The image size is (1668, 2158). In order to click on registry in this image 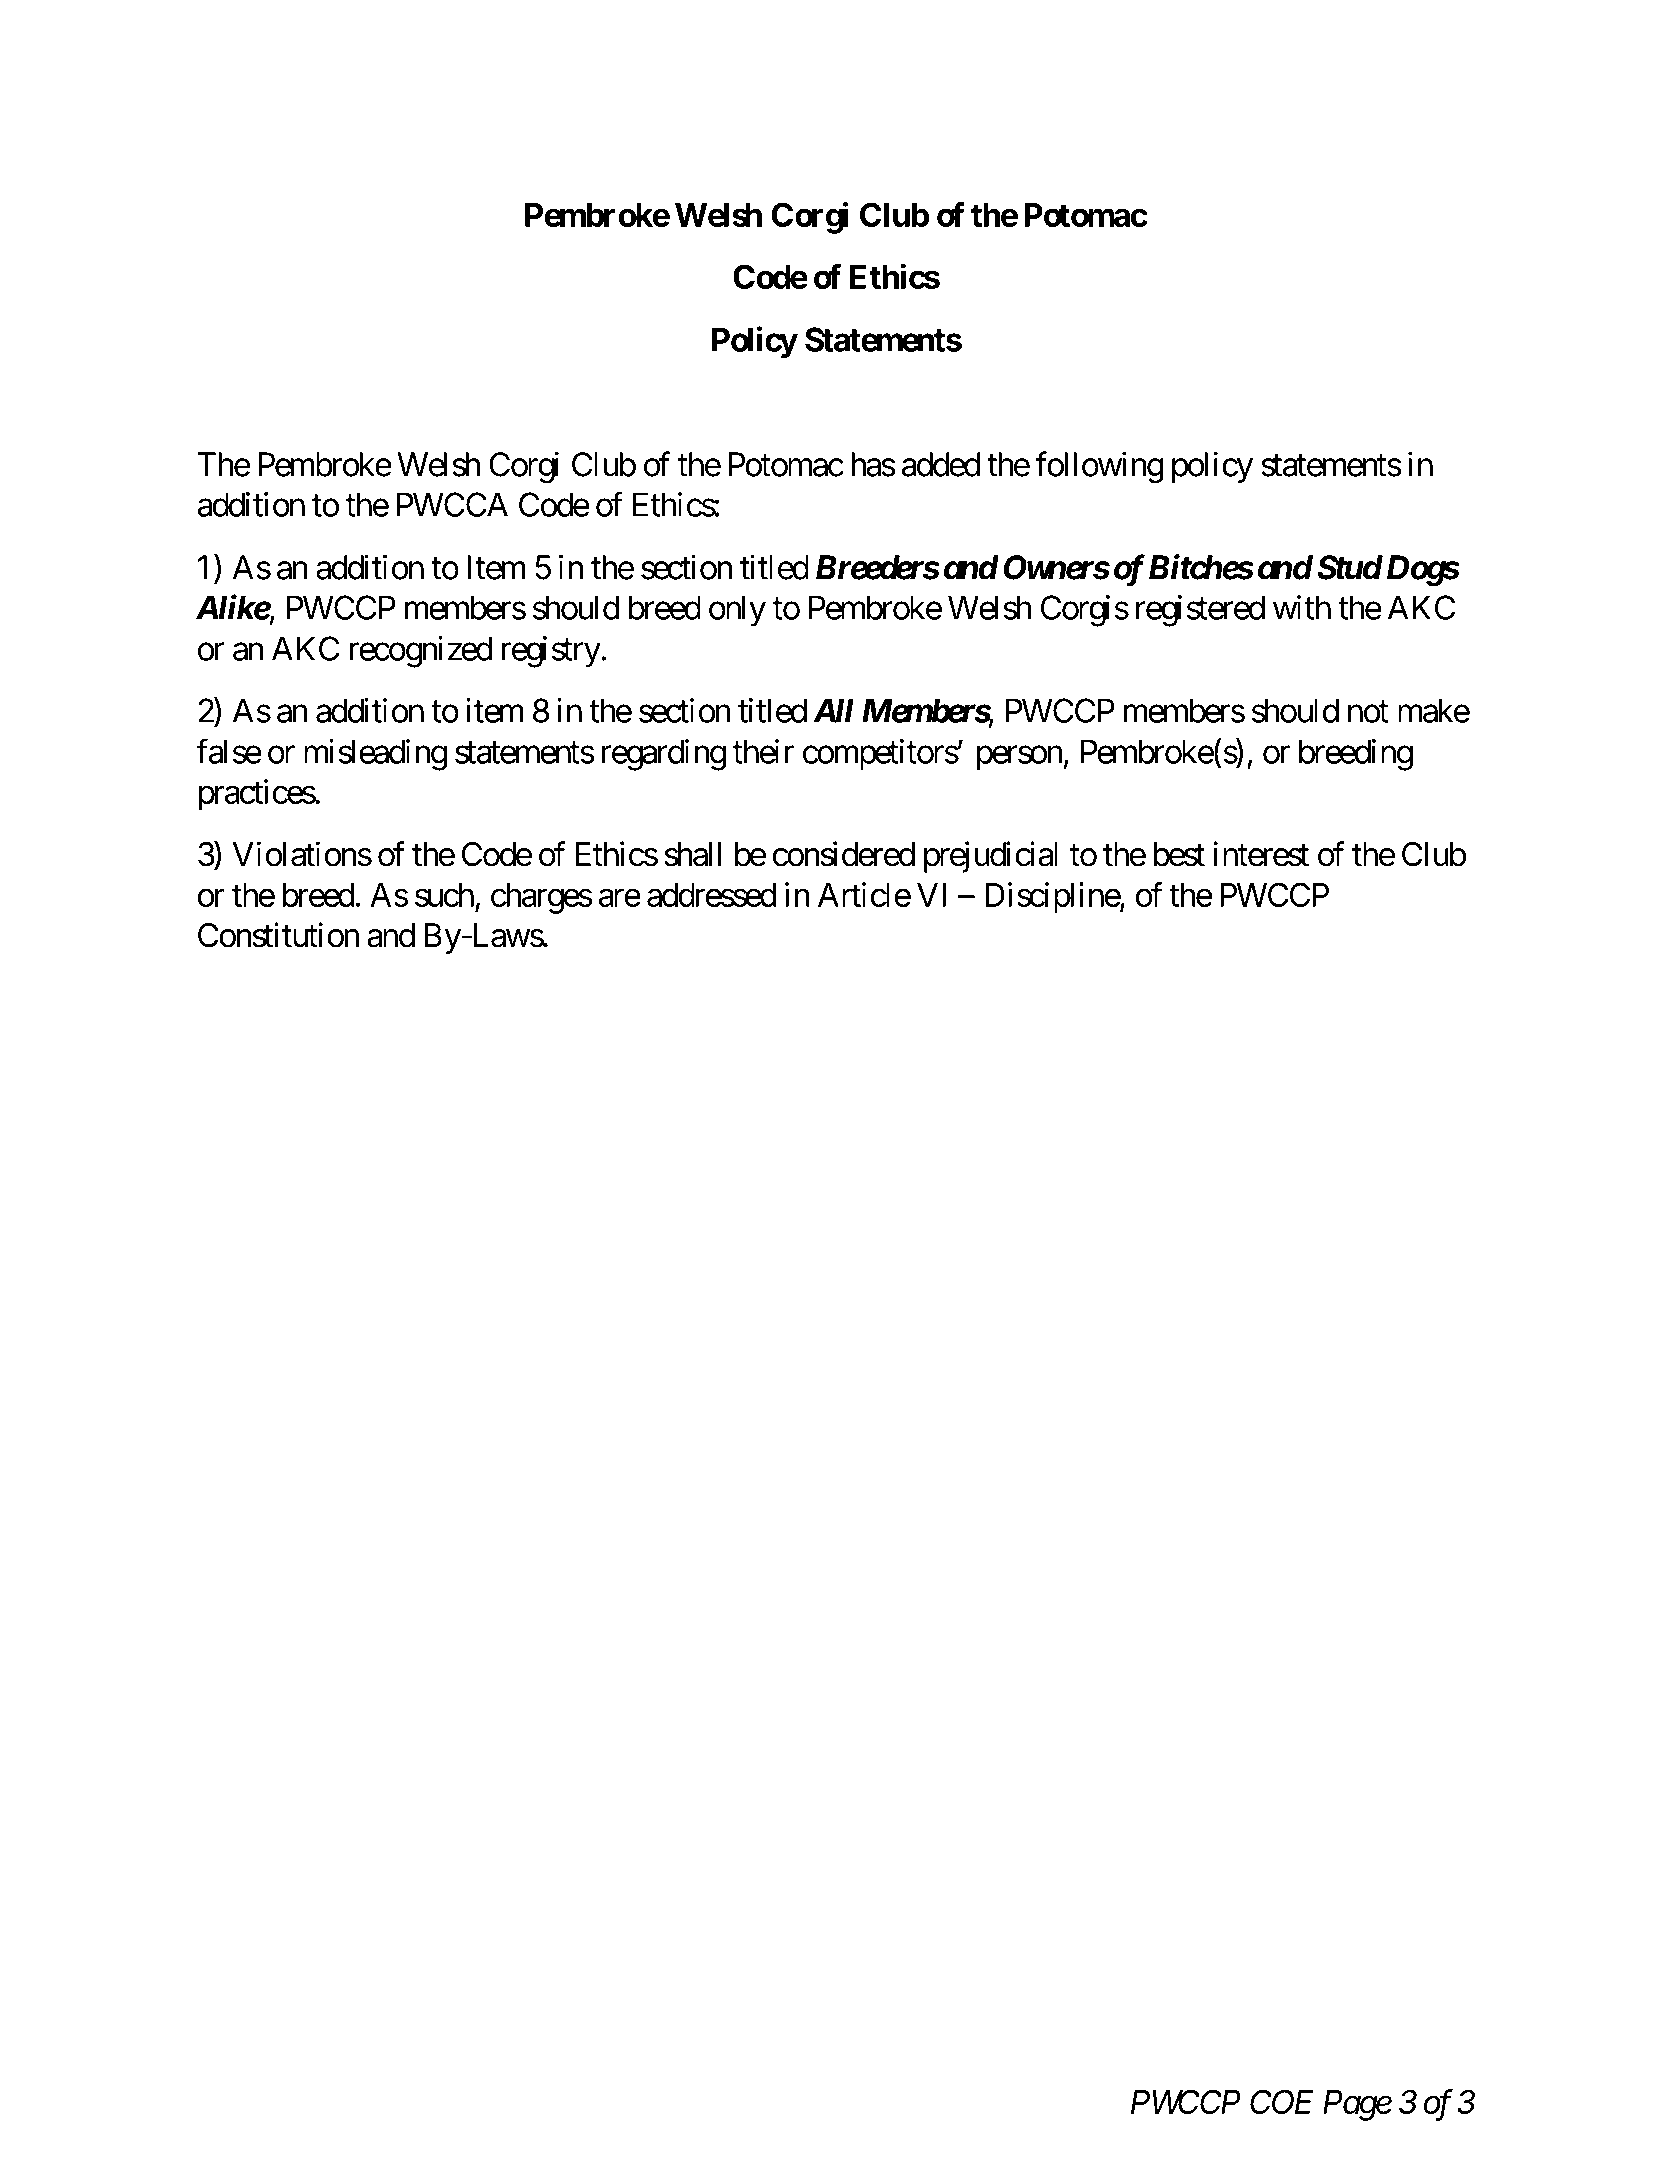, I will do `click(551, 652)`.
